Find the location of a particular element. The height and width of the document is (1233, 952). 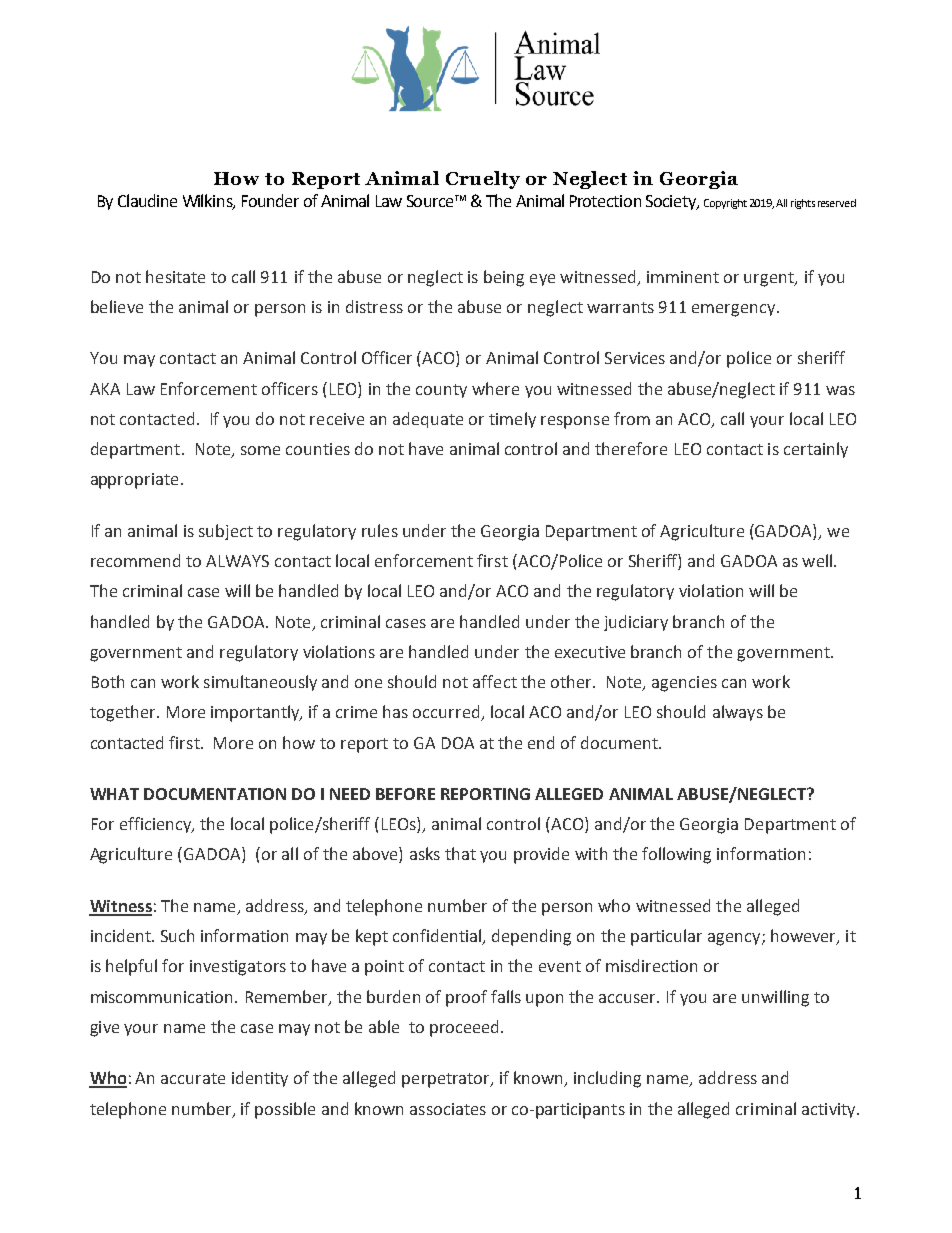

accurate is located at coordinates (193, 1078).
